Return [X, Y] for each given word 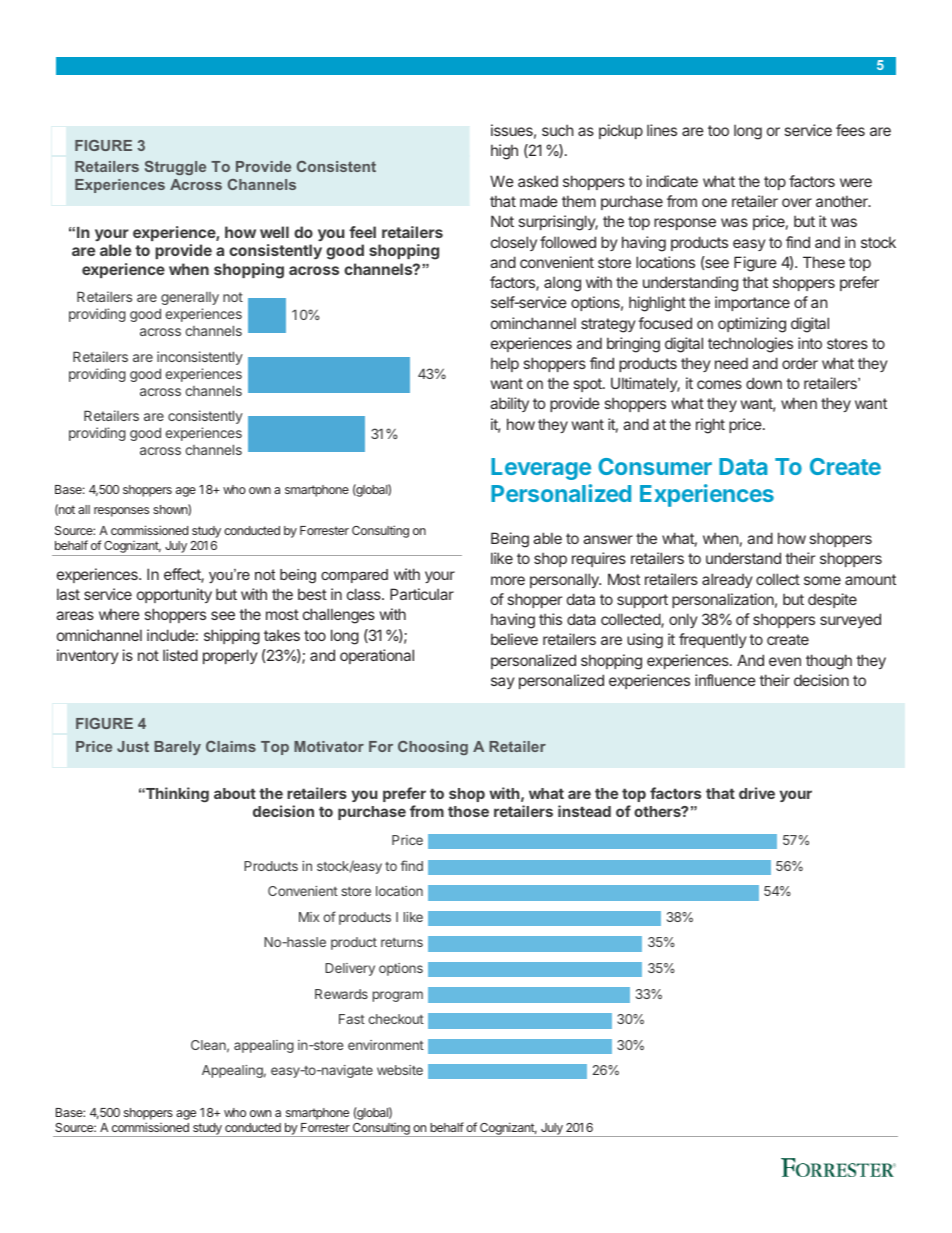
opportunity [174, 595]
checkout [396, 1019]
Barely [177, 748]
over [797, 202]
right [710, 426]
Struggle [175, 168]
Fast [352, 1019]
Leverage [541, 469]
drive [757, 793]
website [400, 1070]
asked [538, 181]
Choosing [433, 748]
